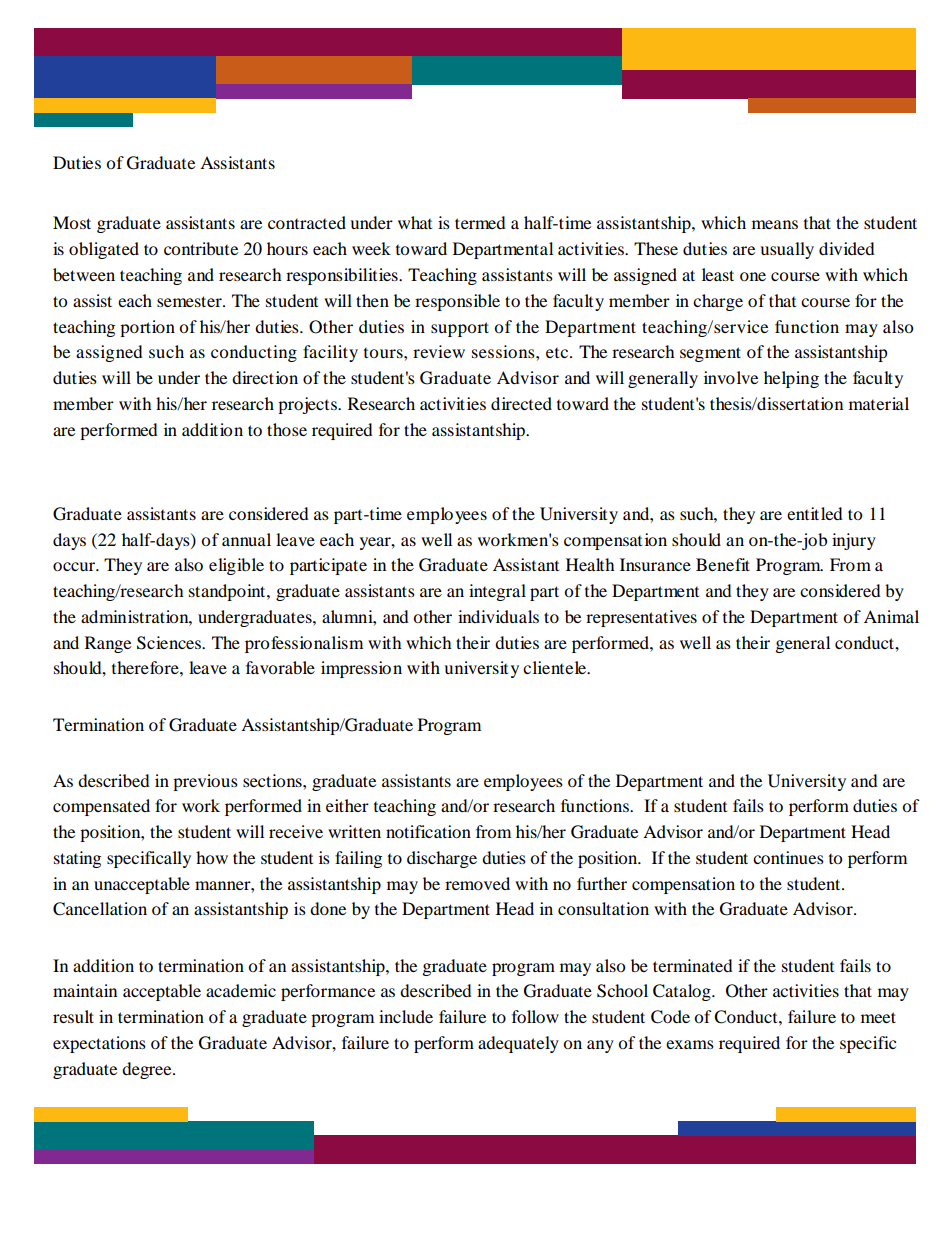  I want to click on Animal, so click(891, 616).
